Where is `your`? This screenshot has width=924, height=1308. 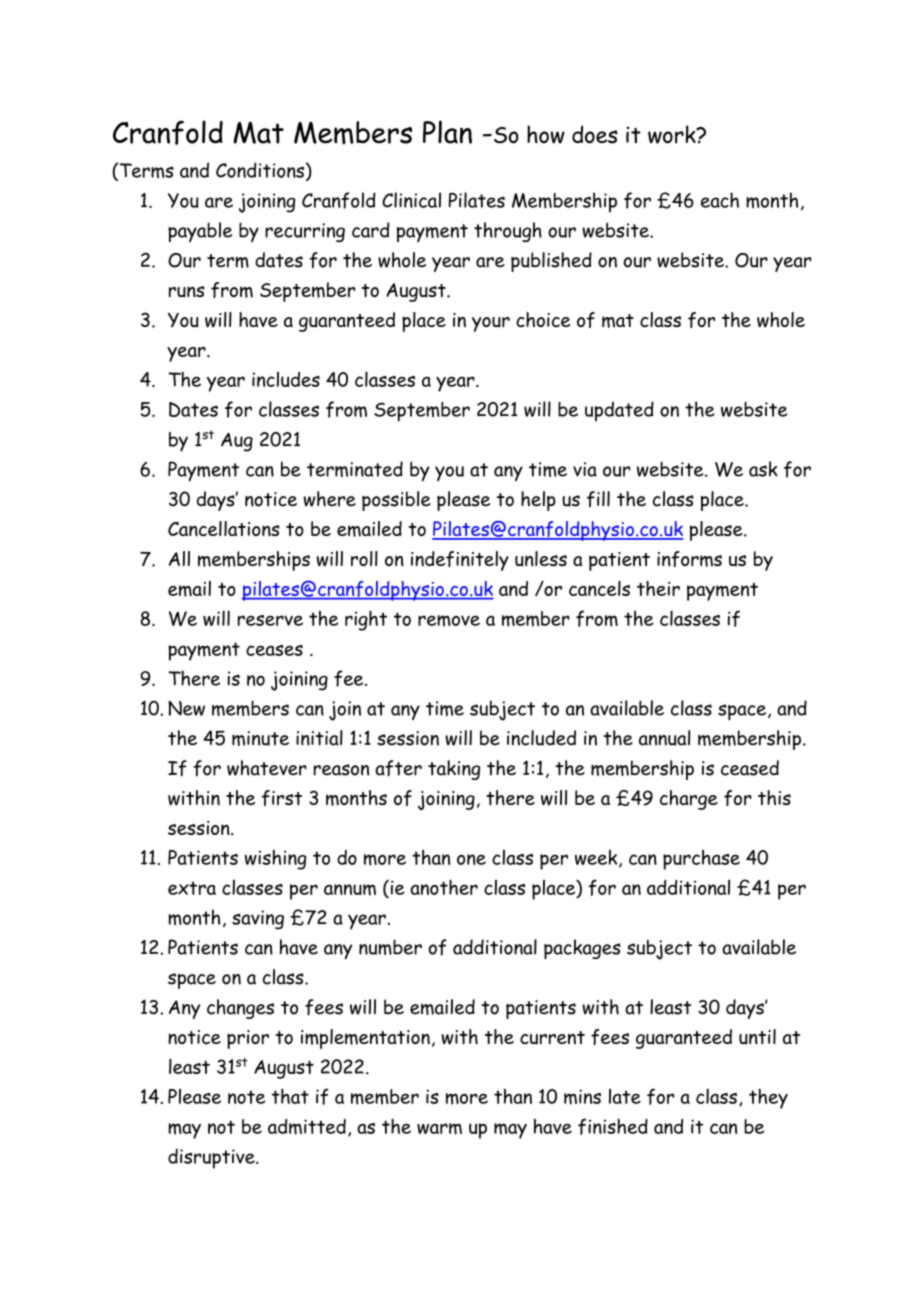
your is located at coordinates (491, 324).
